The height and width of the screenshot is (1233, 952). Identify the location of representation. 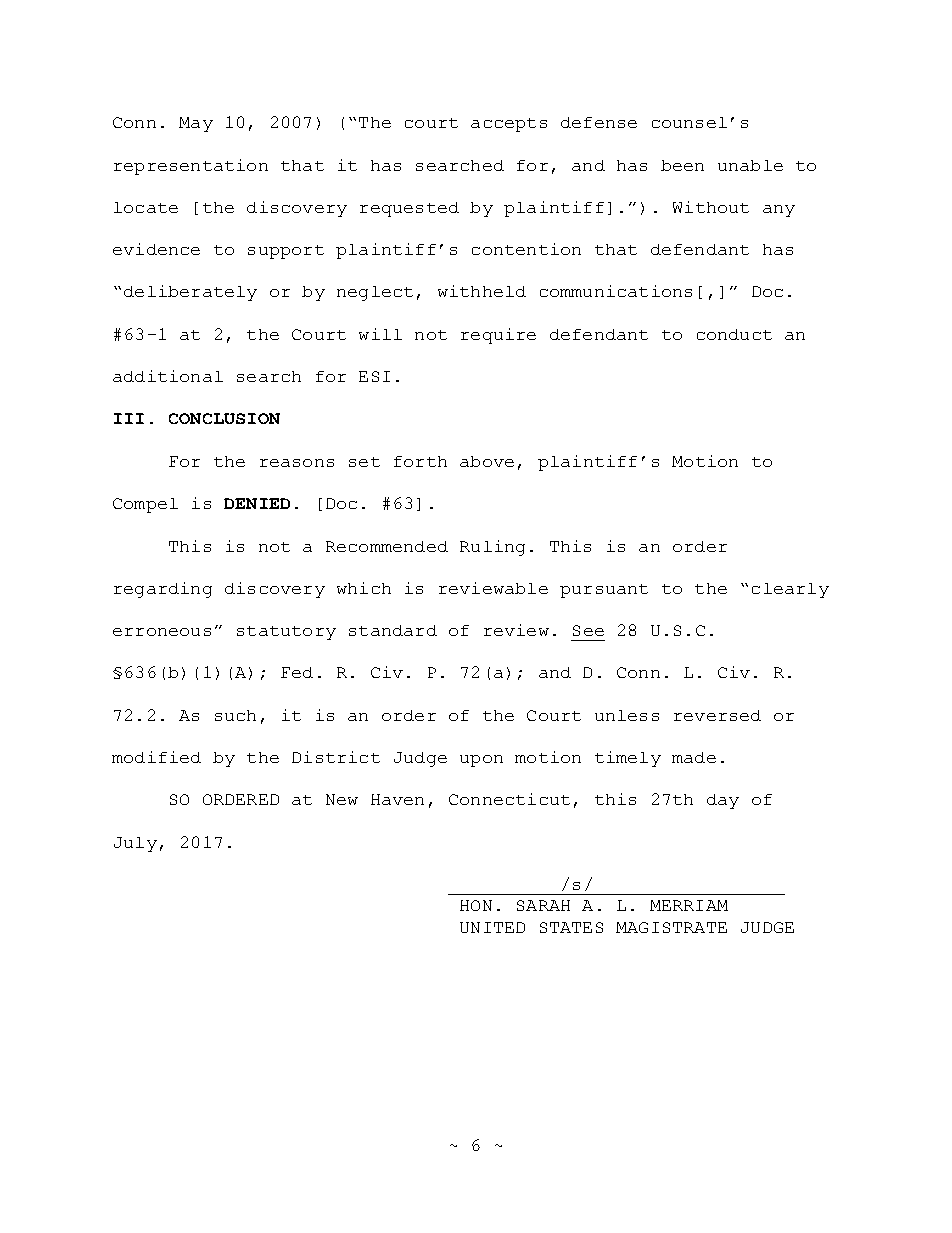
(191, 167).
